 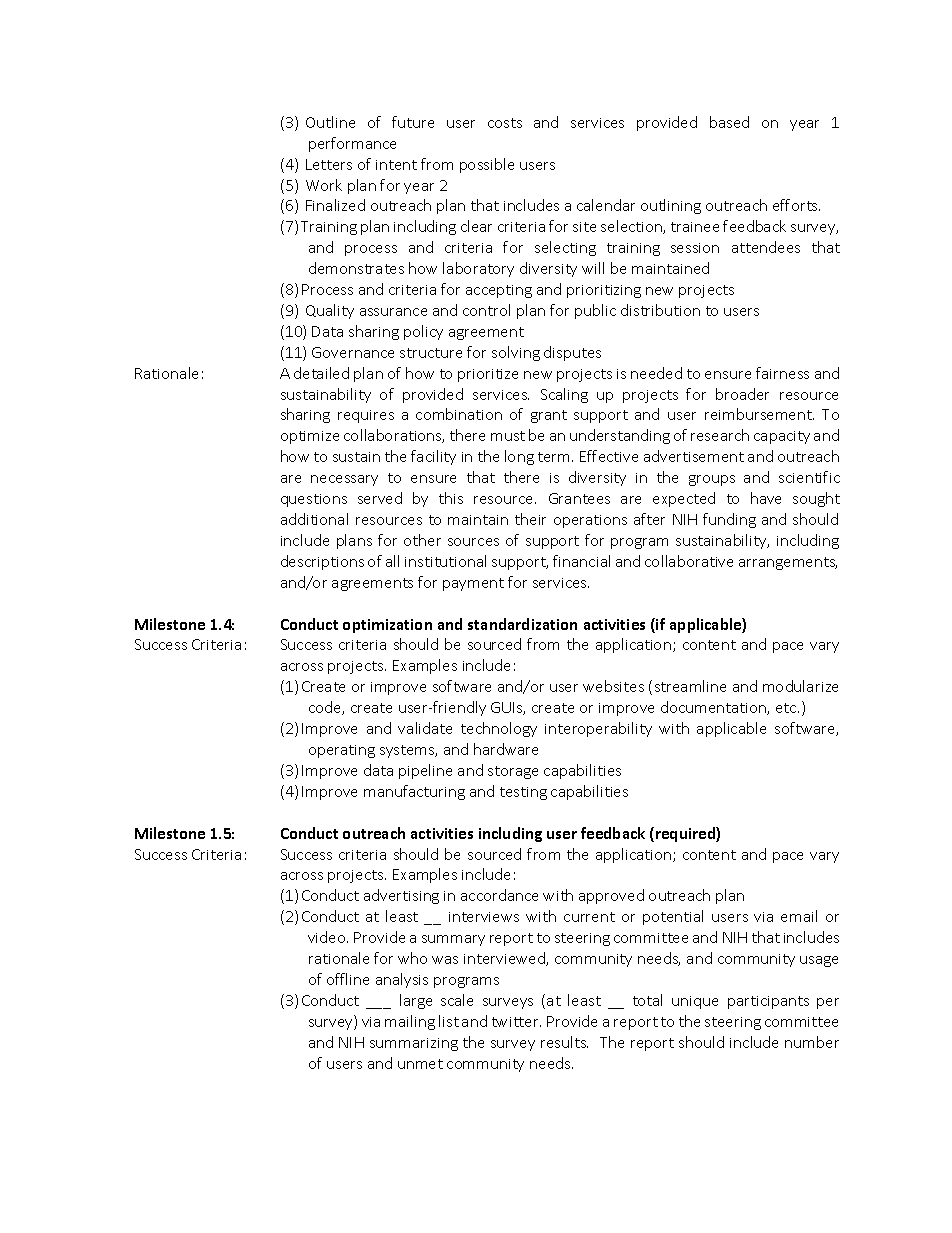 I want to click on mailing, so click(x=410, y=1022).
